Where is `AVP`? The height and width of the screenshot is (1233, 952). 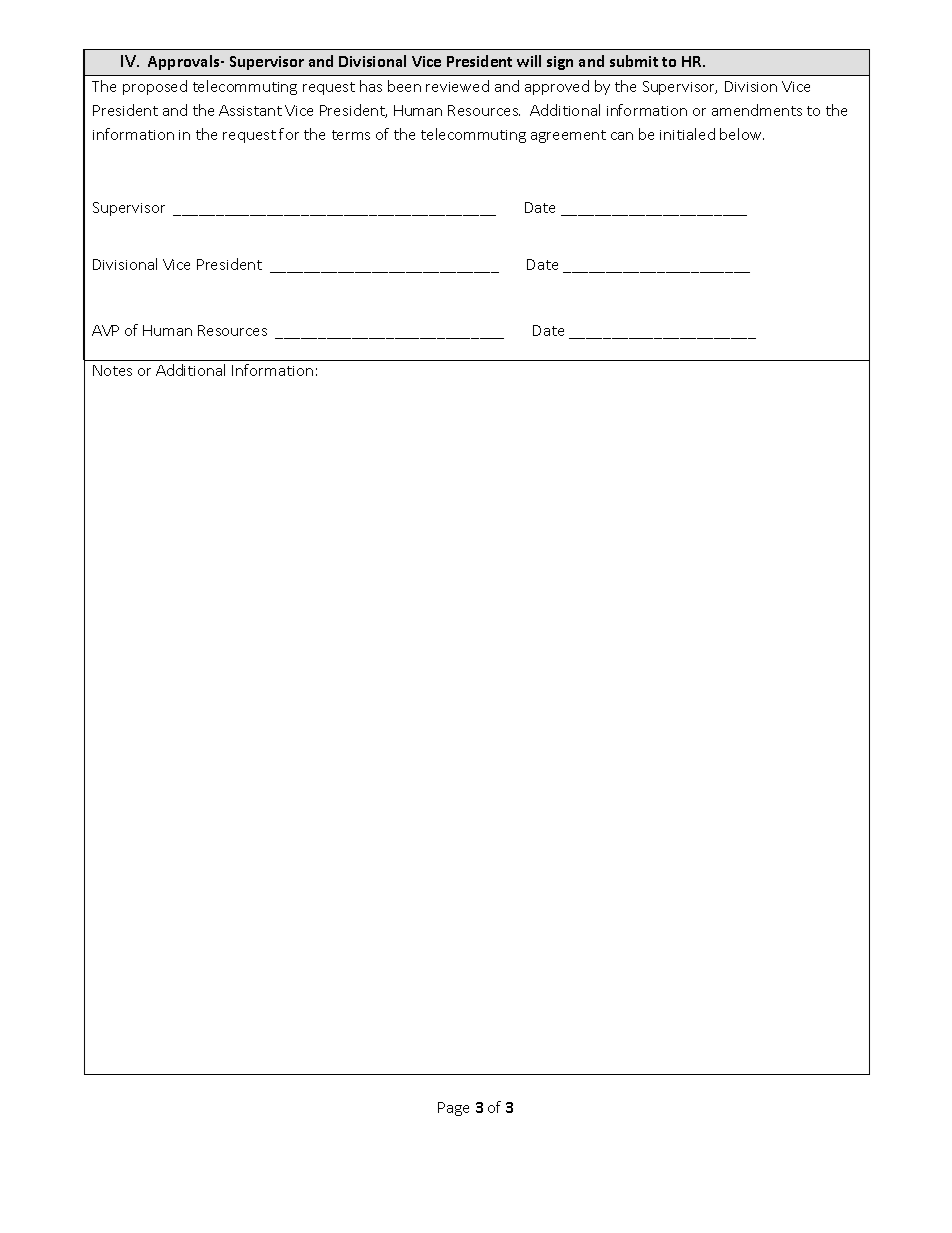 AVP is located at coordinates (105, 330).
